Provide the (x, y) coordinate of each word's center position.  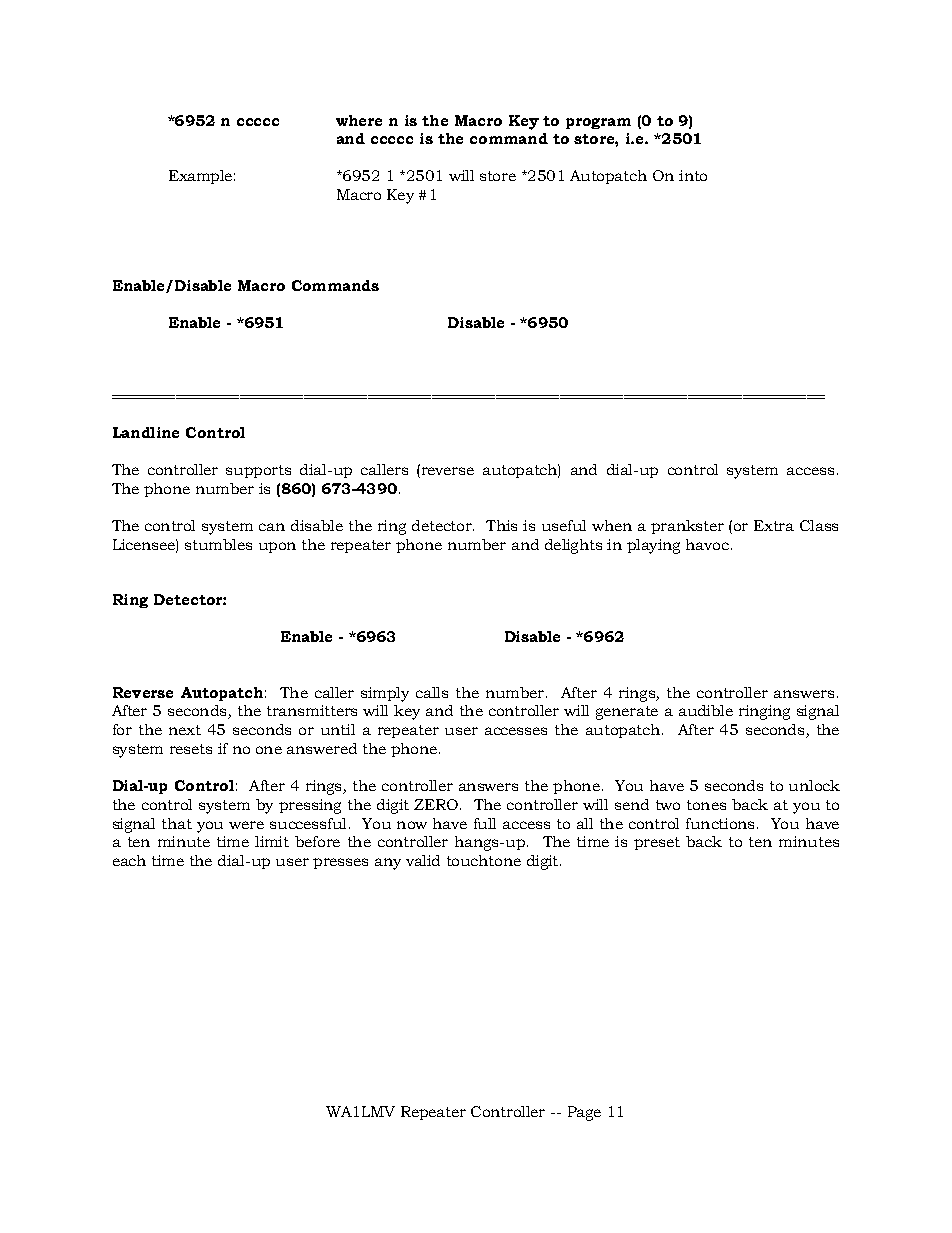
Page (584, 1113)
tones (706, 805)
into (693, 175)
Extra (774, 525)
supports (258, 471)
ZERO (437, 804)
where (359, 120)
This (501, 525)
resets (191, 749)
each (129, 860)
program (598, 123)
